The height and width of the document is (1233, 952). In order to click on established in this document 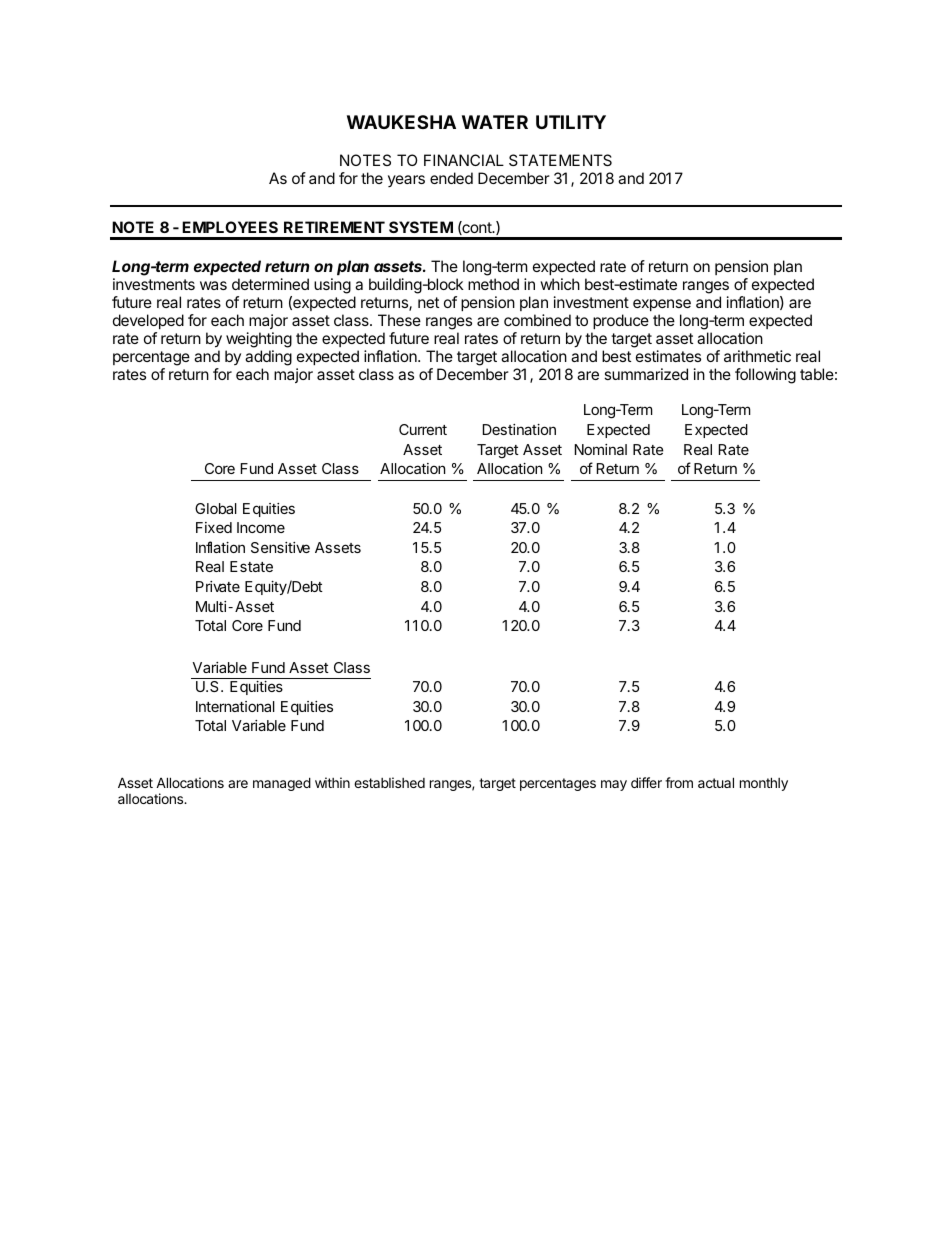, I will do `click(389, 782)`.
